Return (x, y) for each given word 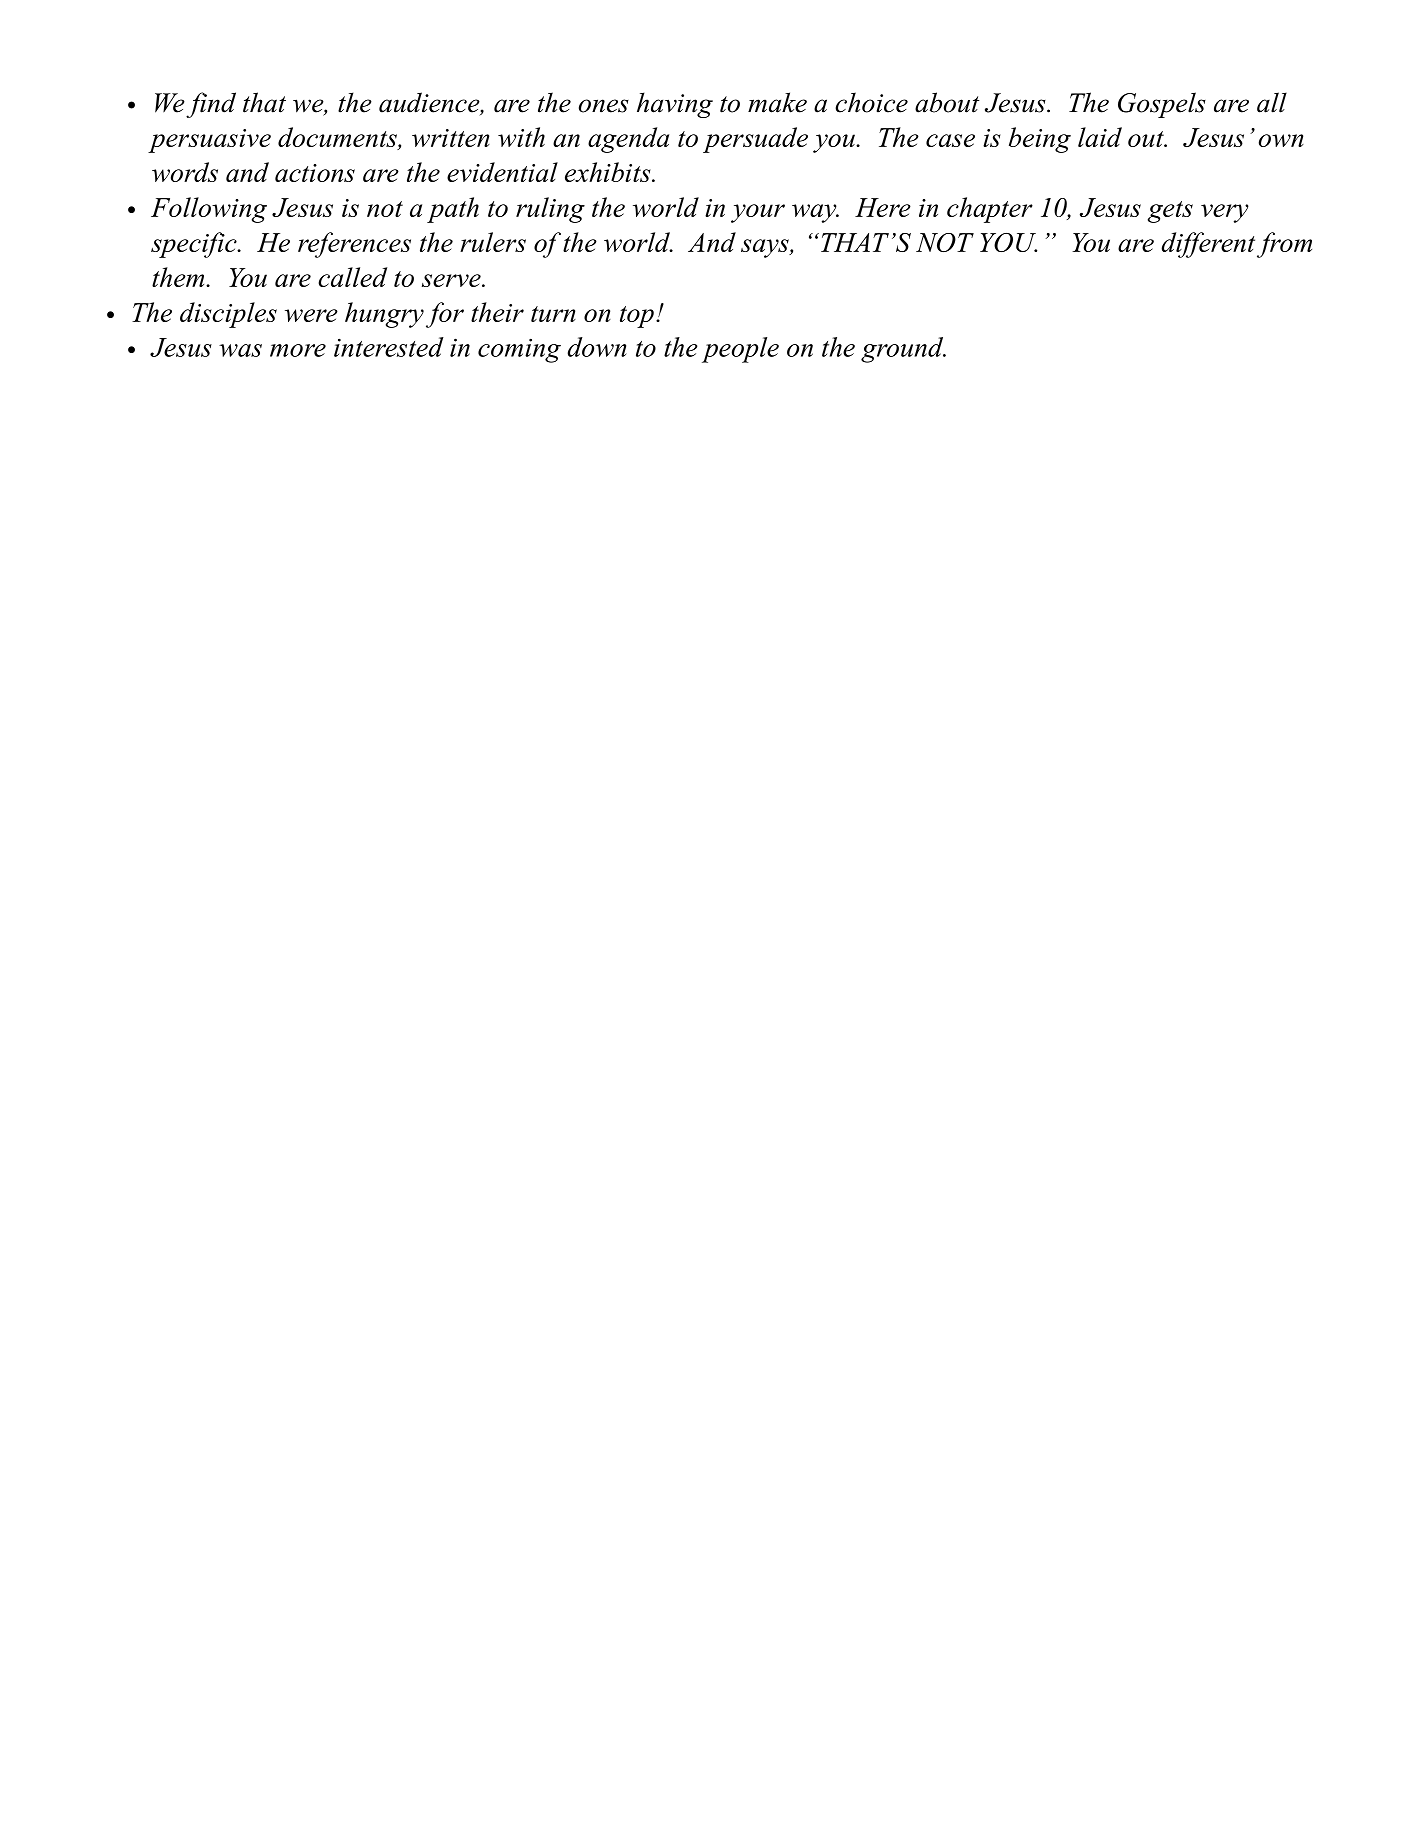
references (354, 245)
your (758, 213)
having (675, 105)
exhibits (609, 172)
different (1208, 245)
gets (1170, 212)
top (637, 317)
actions (315, 173)
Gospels (1162, 105)
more (298, 350)
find (211, 105)
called (352, 277)
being (1040, 140)
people (740, 350)
